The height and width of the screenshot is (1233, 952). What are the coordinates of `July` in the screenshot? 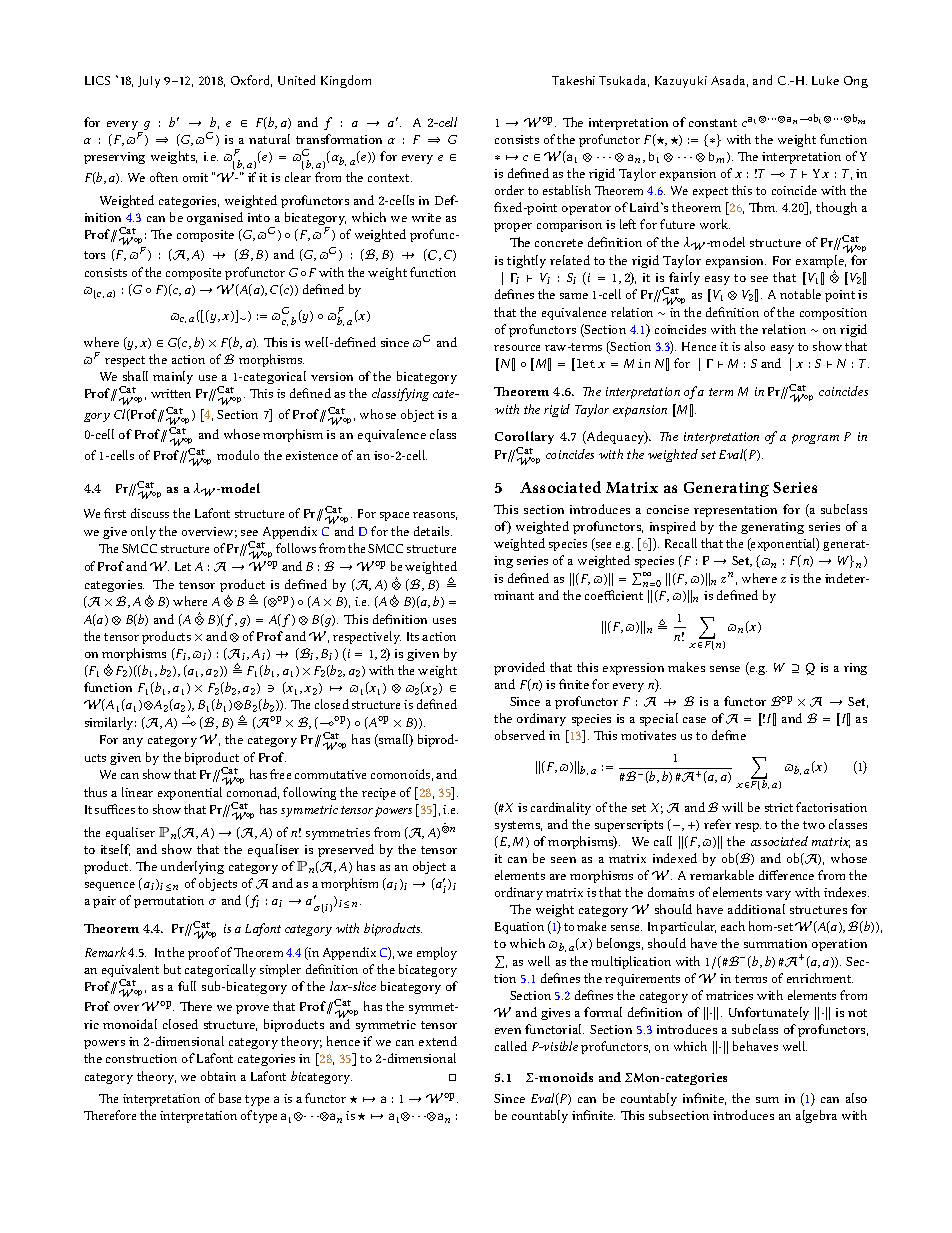 It's located at (149, 82).
